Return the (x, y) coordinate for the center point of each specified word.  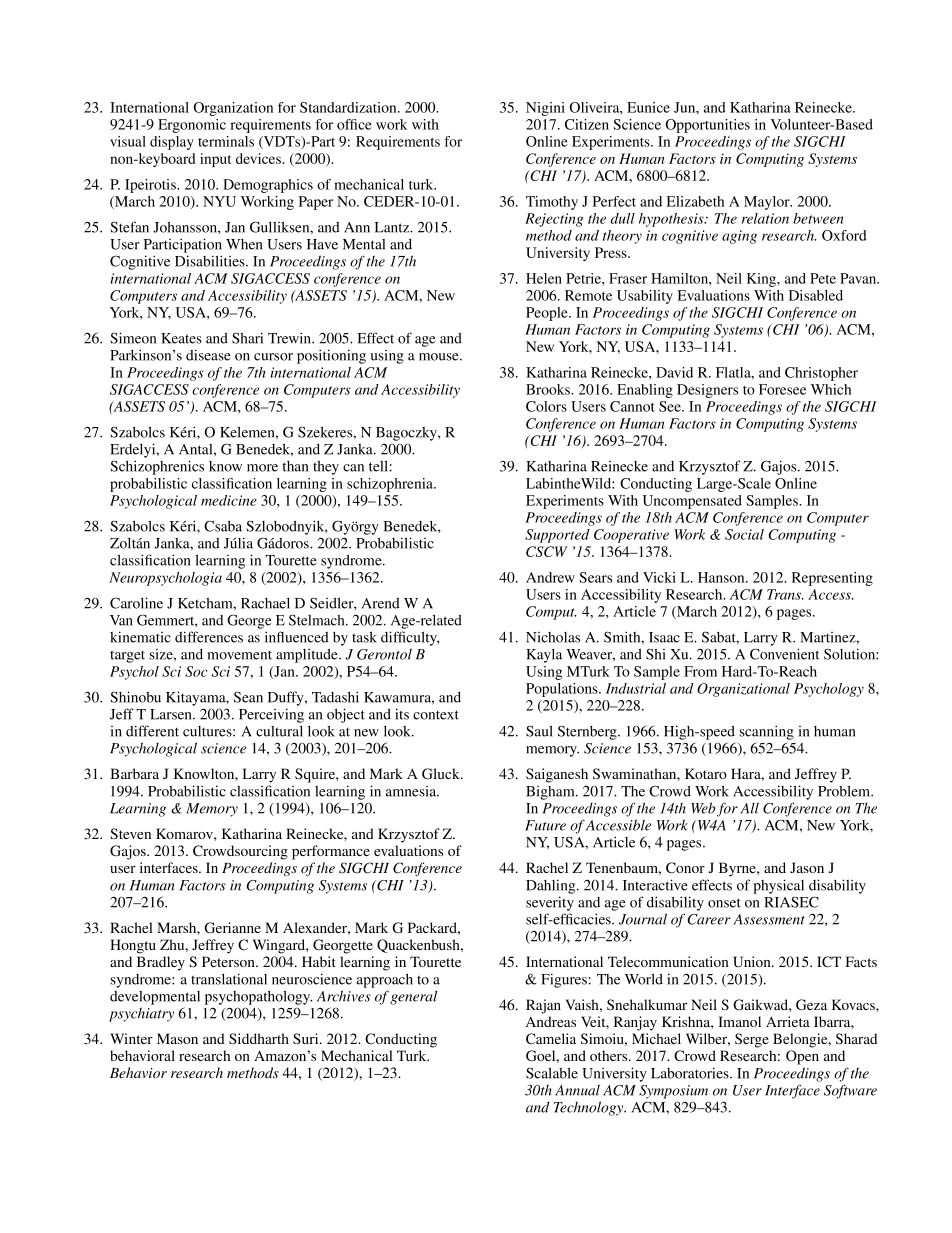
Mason (177, 1038)
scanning (766, 732)
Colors (546, 406)
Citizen (587, 124)
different (152, 731)
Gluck (442, 774)
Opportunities (707, 126)
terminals (226, 141)
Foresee (782, 389)
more (262, 468)
